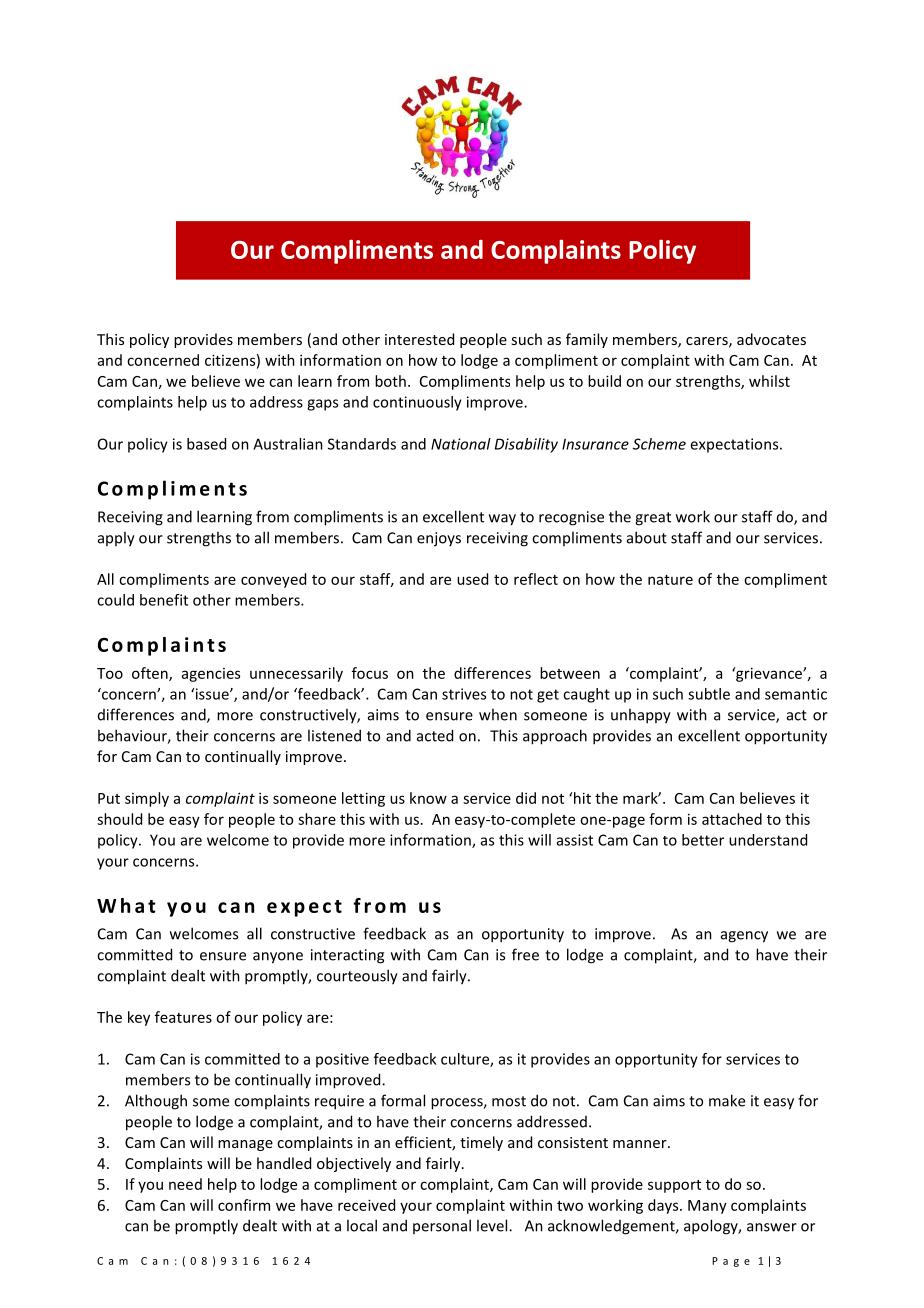  What do you see at coordinates (707, 1207) in the image?
I see `Many` at bounding box center [707, 1207].
